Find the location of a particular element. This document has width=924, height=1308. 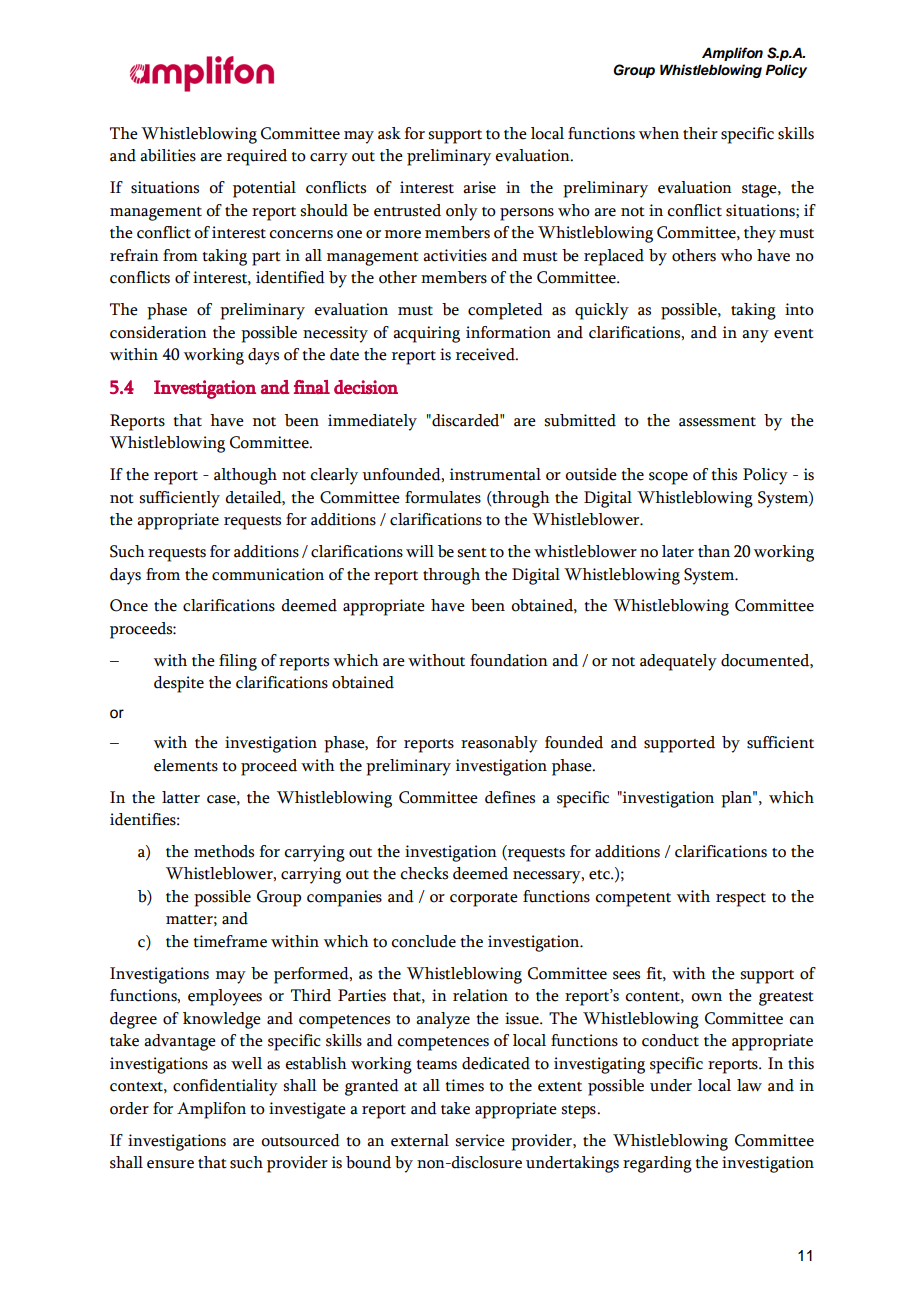

law is located at coordinates (749, 1085).
